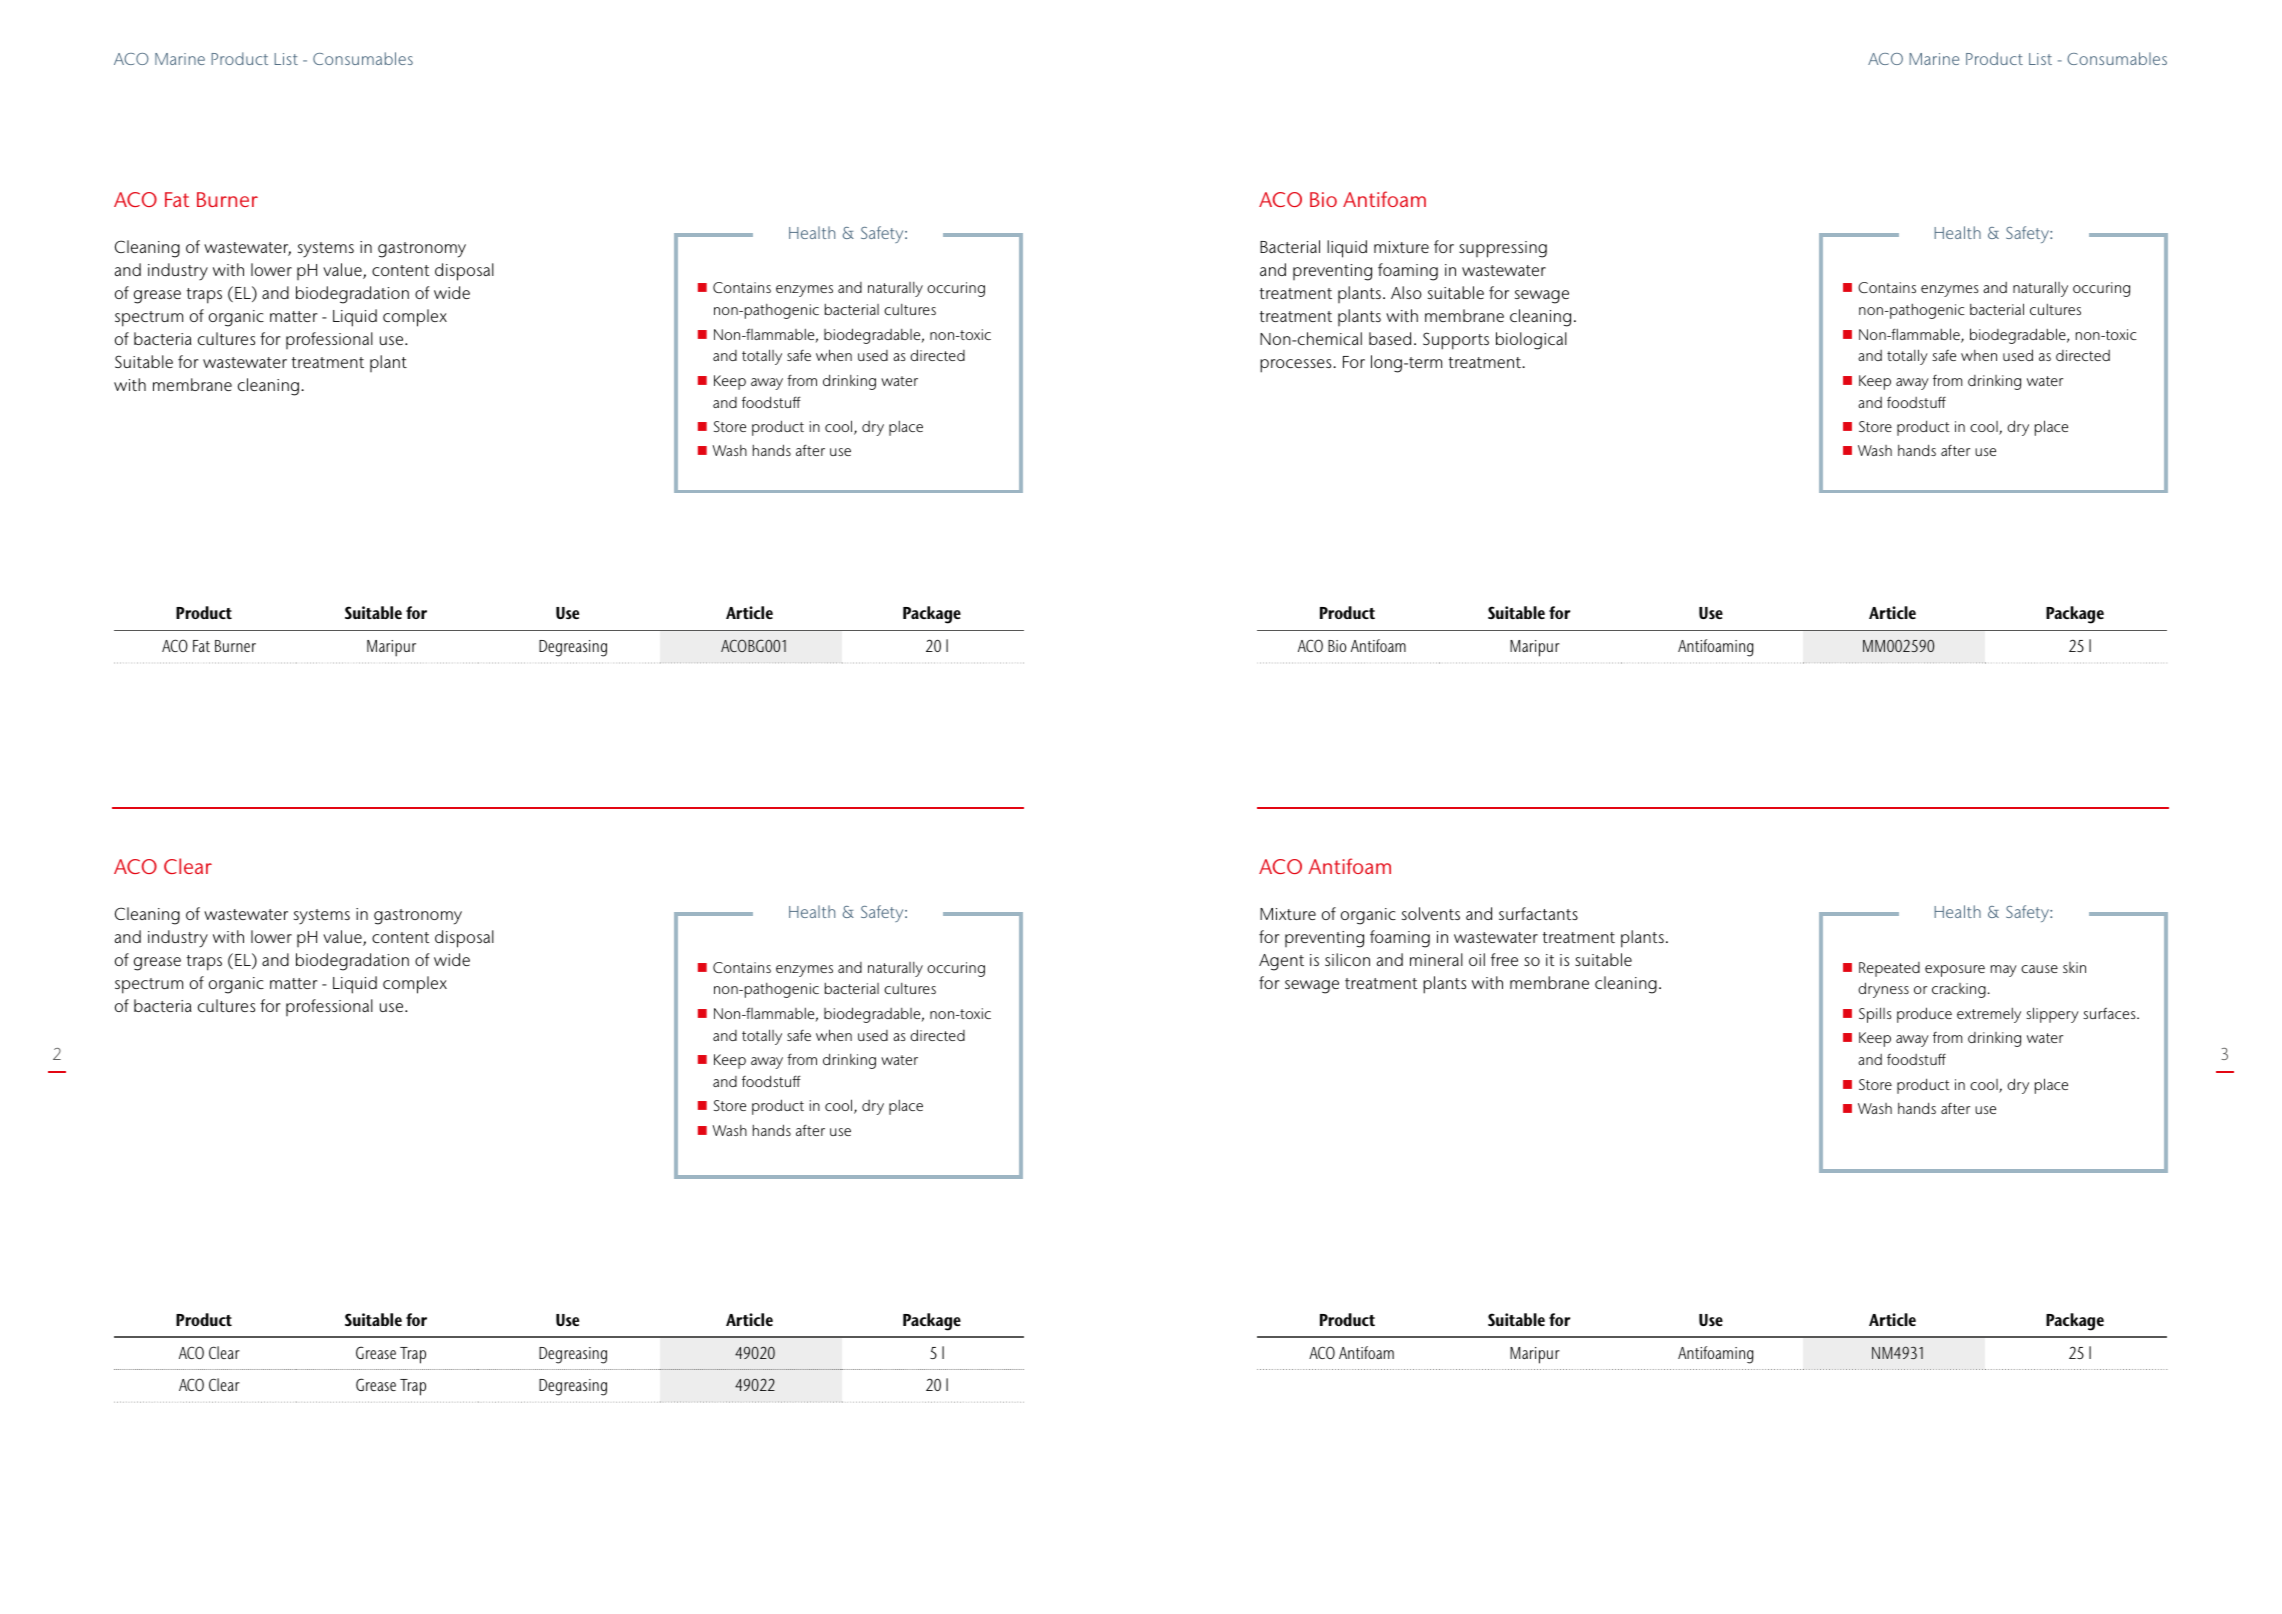 The height and width of the screenshot is (1614, 2282). What do you see at coordinates (1297, 366) in the screenshot?
I see `processes` at bounding box center [1297, 366].
